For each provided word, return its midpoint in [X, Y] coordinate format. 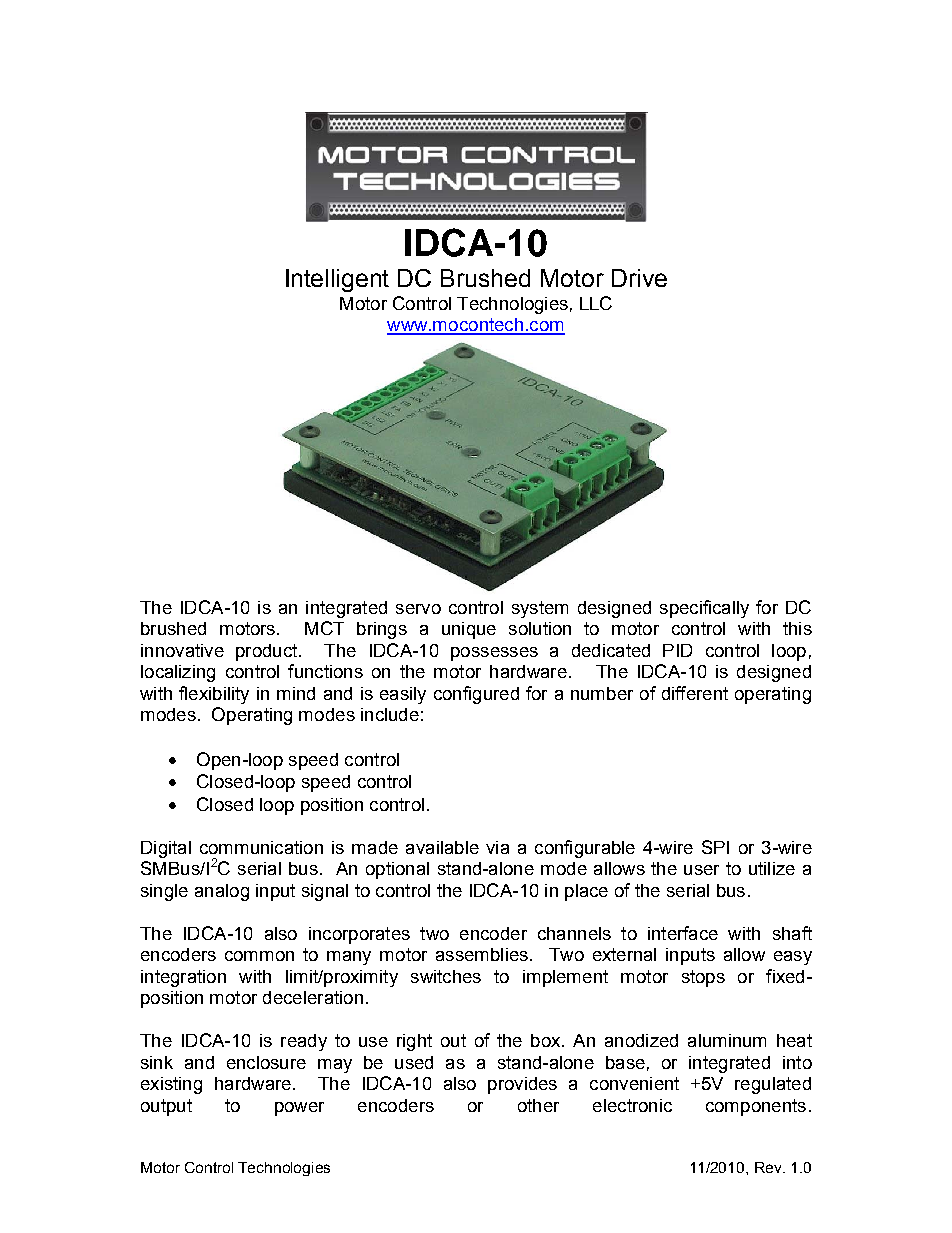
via [497, 847]
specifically [704, 609]
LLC [596, 303]
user [701, 870]
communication [261, 847]
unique [469, 630]
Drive [639, 278]
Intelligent [337, 280]
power [299, 1109]
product [268, 652]
